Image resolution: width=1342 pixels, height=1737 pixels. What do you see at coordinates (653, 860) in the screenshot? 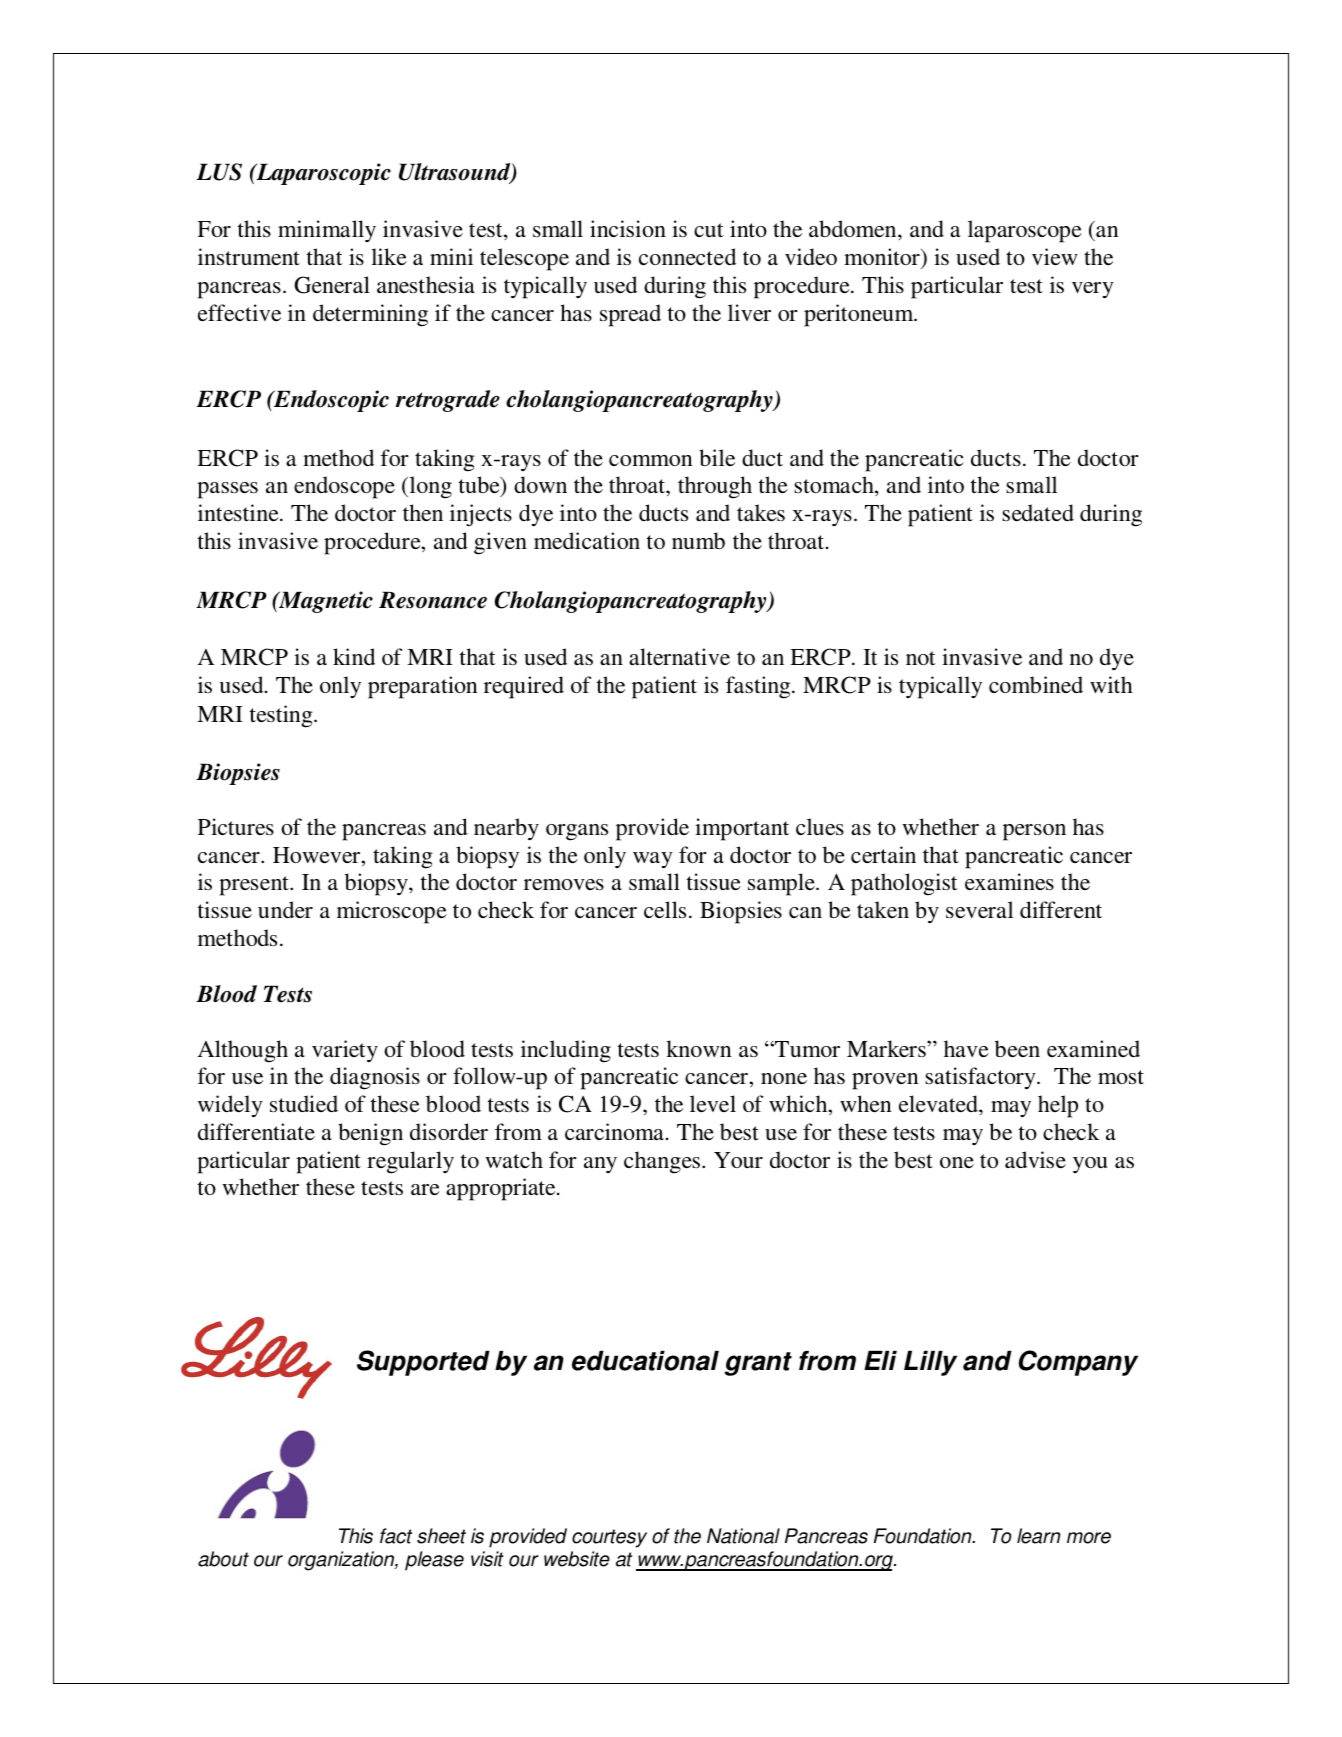
I see `way` at bounding box center [653, 860].
